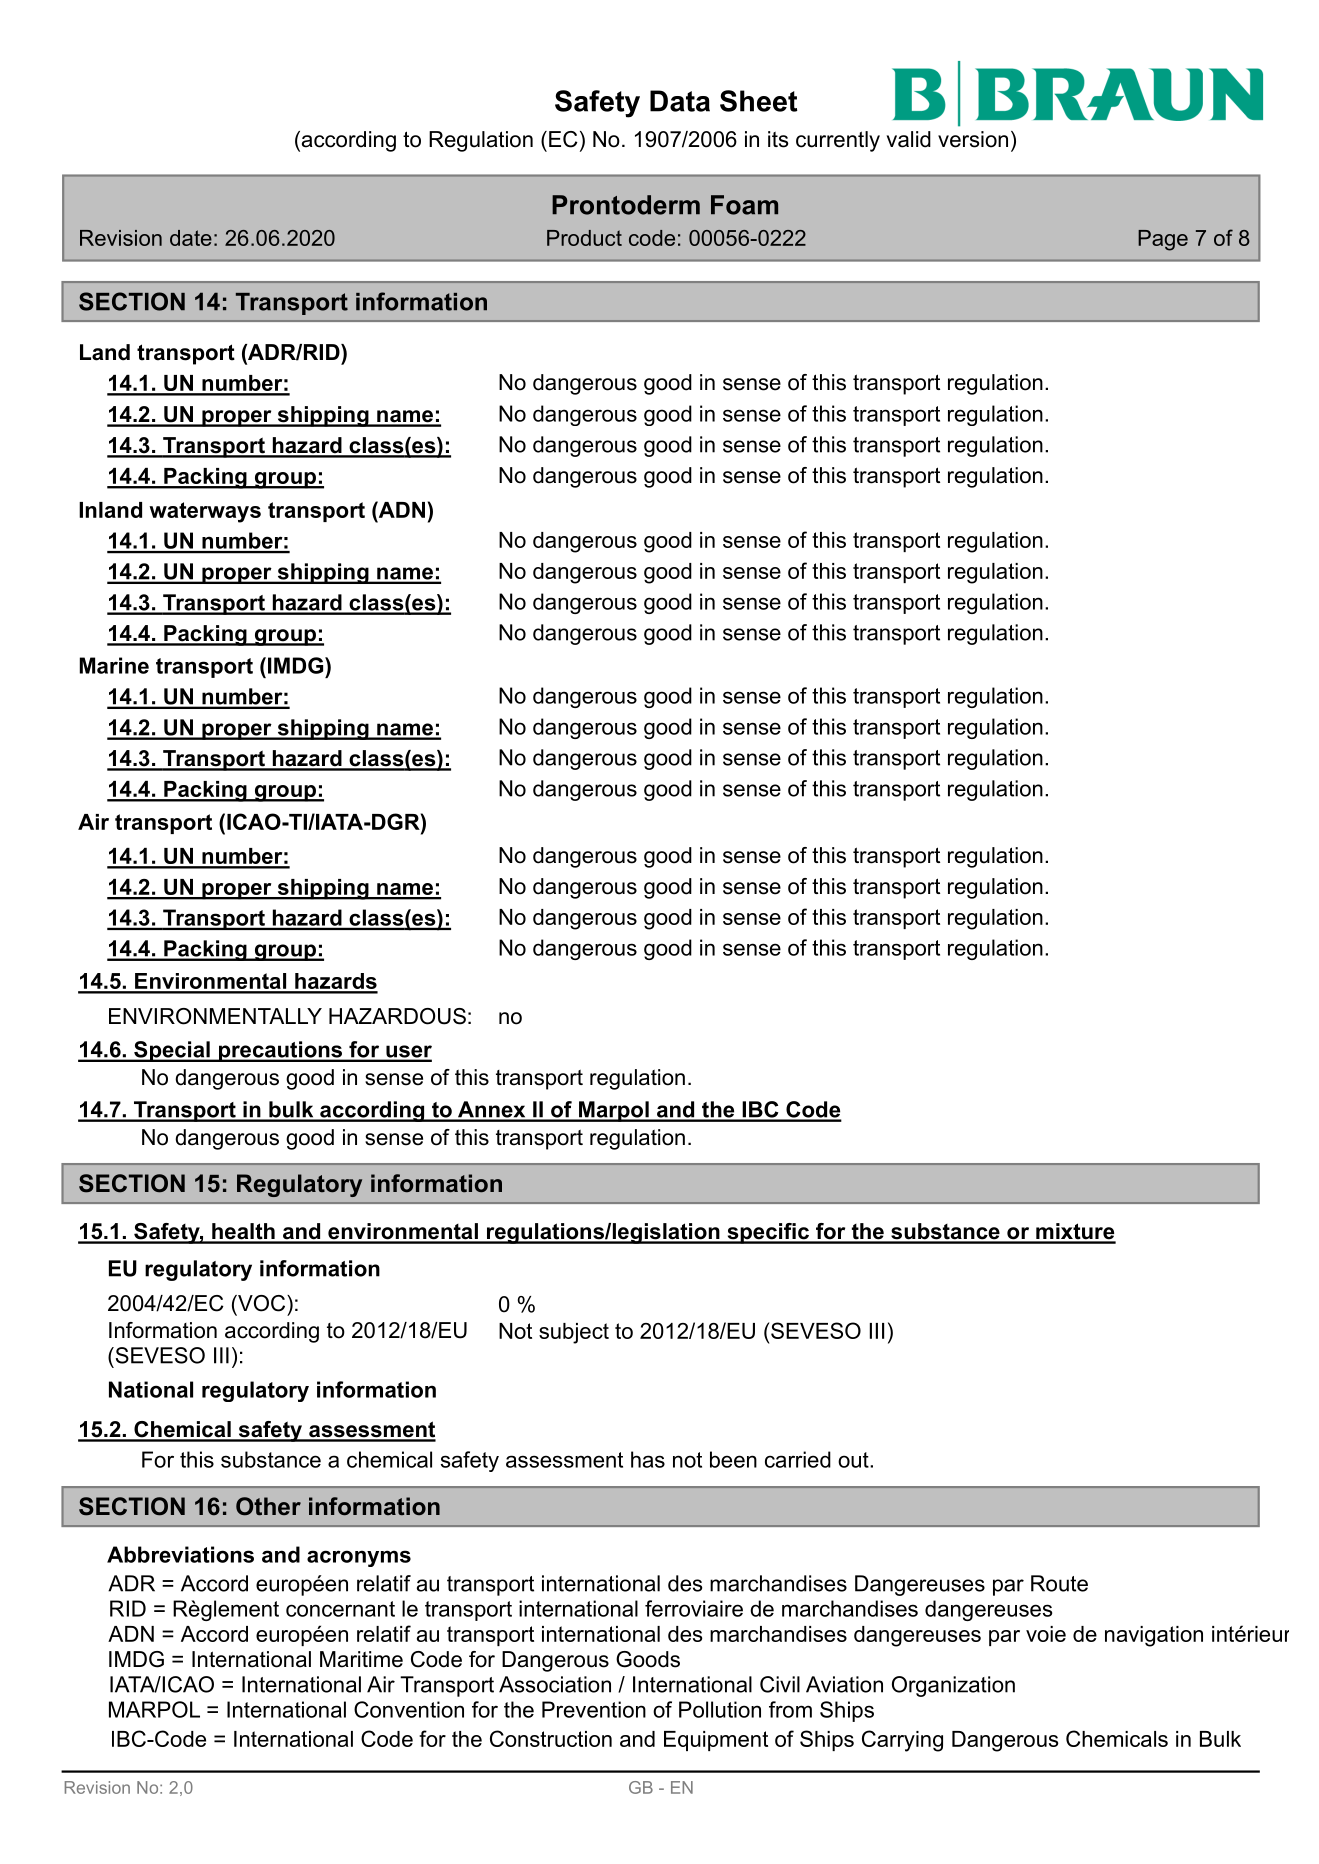  What do you see at coordinates (280, 1051) in the document?
I see `precautions` at bounding box center [280, 1051].
